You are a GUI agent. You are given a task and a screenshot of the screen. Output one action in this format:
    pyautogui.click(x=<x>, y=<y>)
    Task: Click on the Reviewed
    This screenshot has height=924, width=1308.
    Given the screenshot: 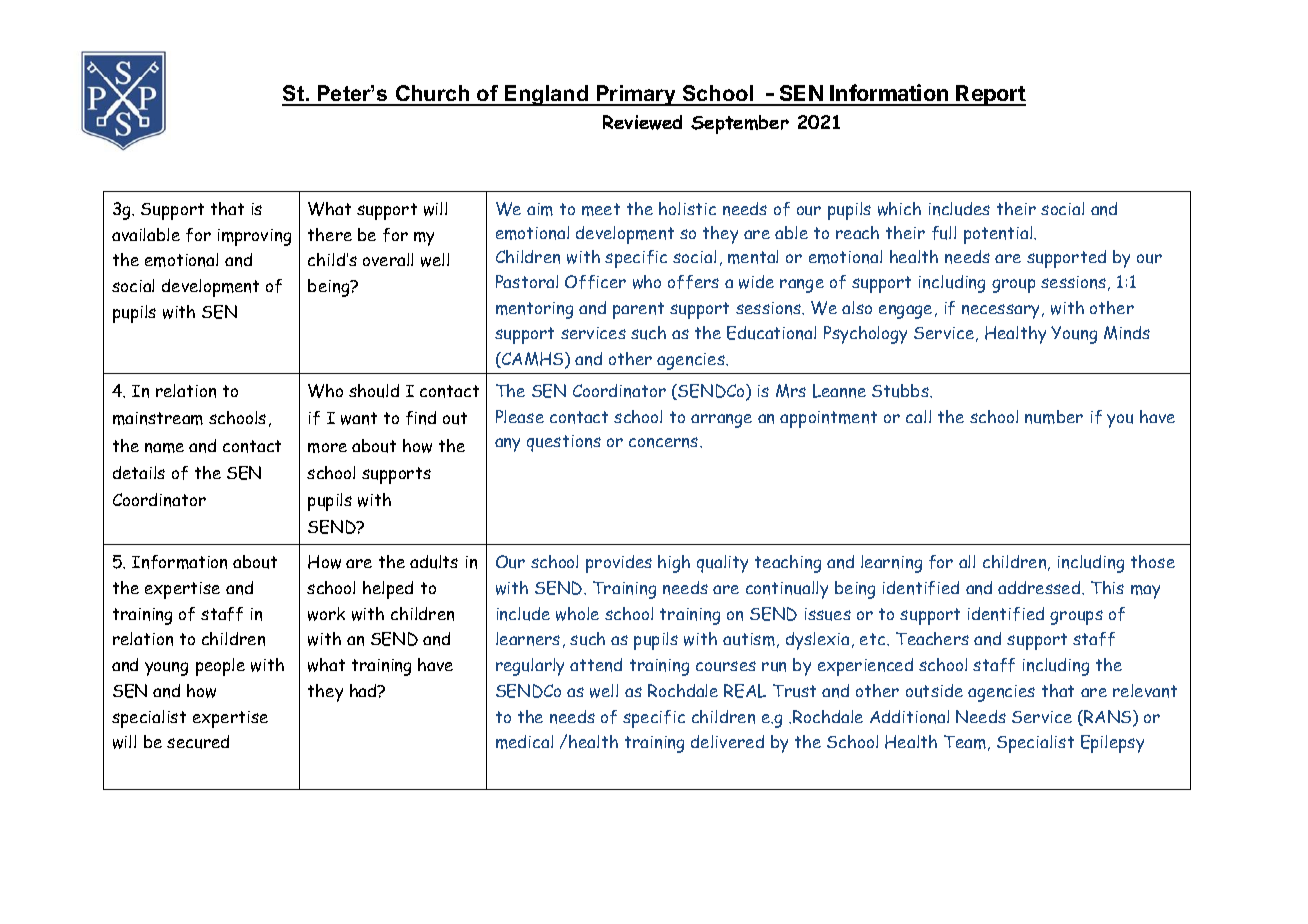 What is the action you would take?
    pyautogui.click(x=642, y=122)
